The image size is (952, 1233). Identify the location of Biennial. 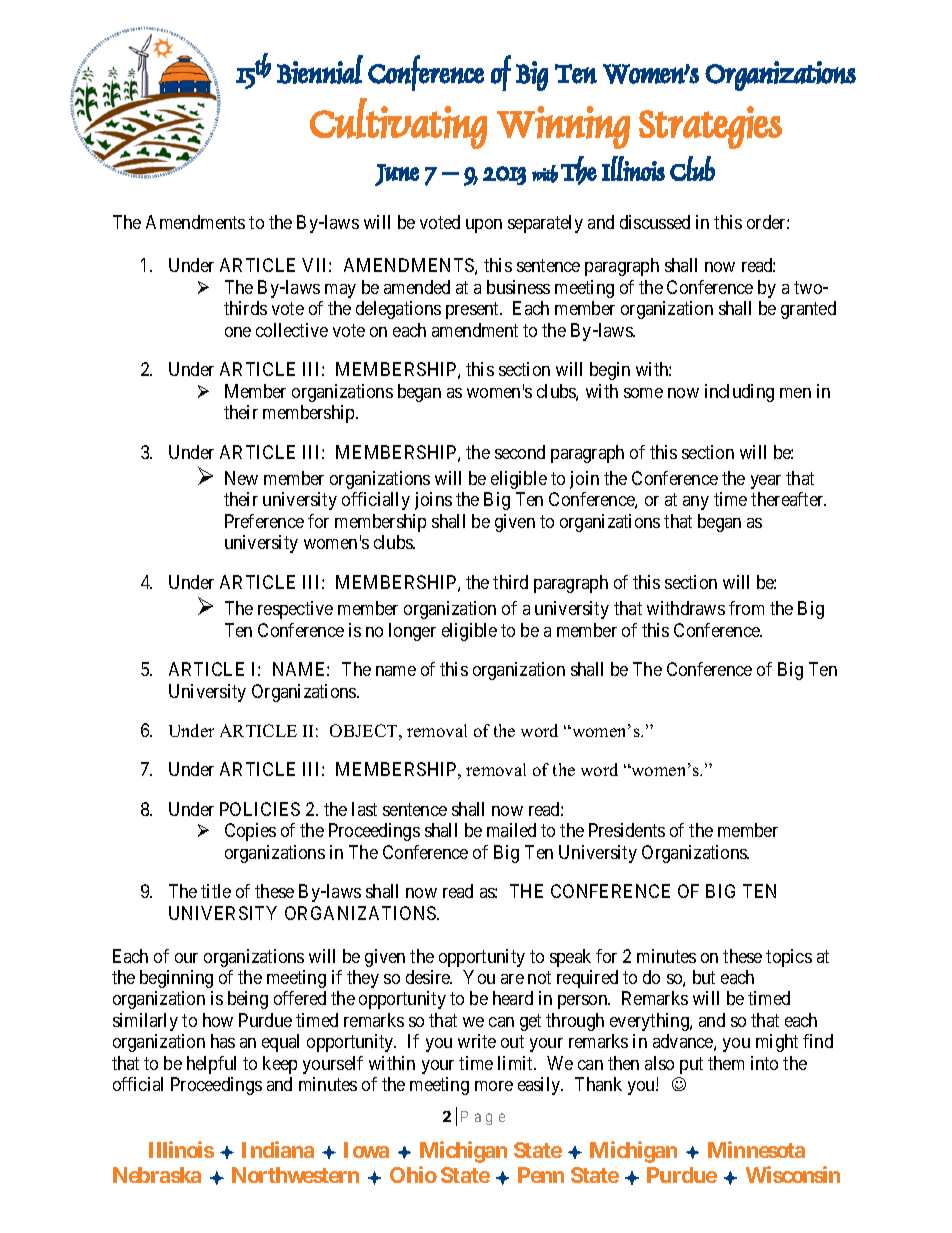
(320, 69).
